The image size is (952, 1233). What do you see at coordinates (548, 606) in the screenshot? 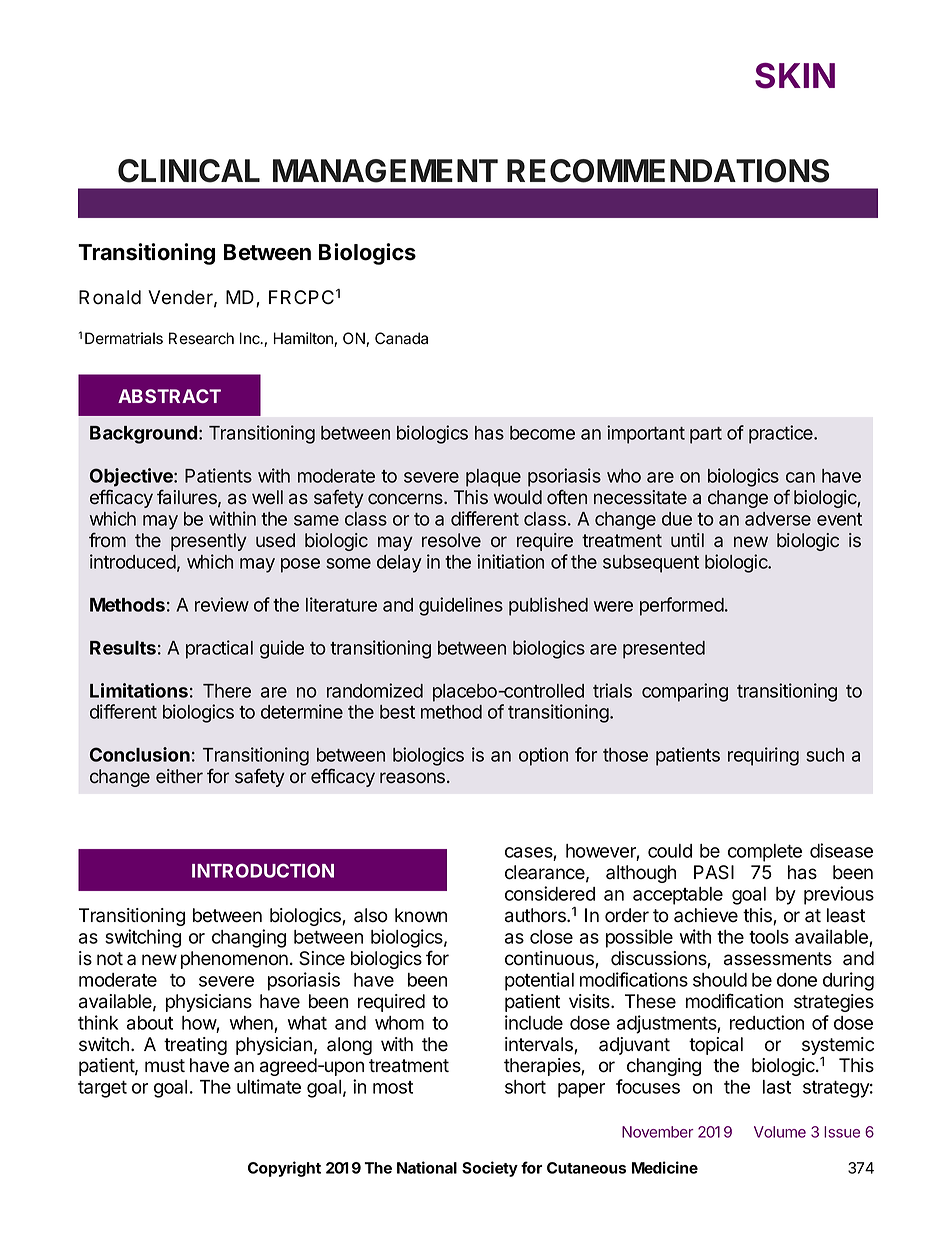
I see `published` at bounding box center [548, 606].
